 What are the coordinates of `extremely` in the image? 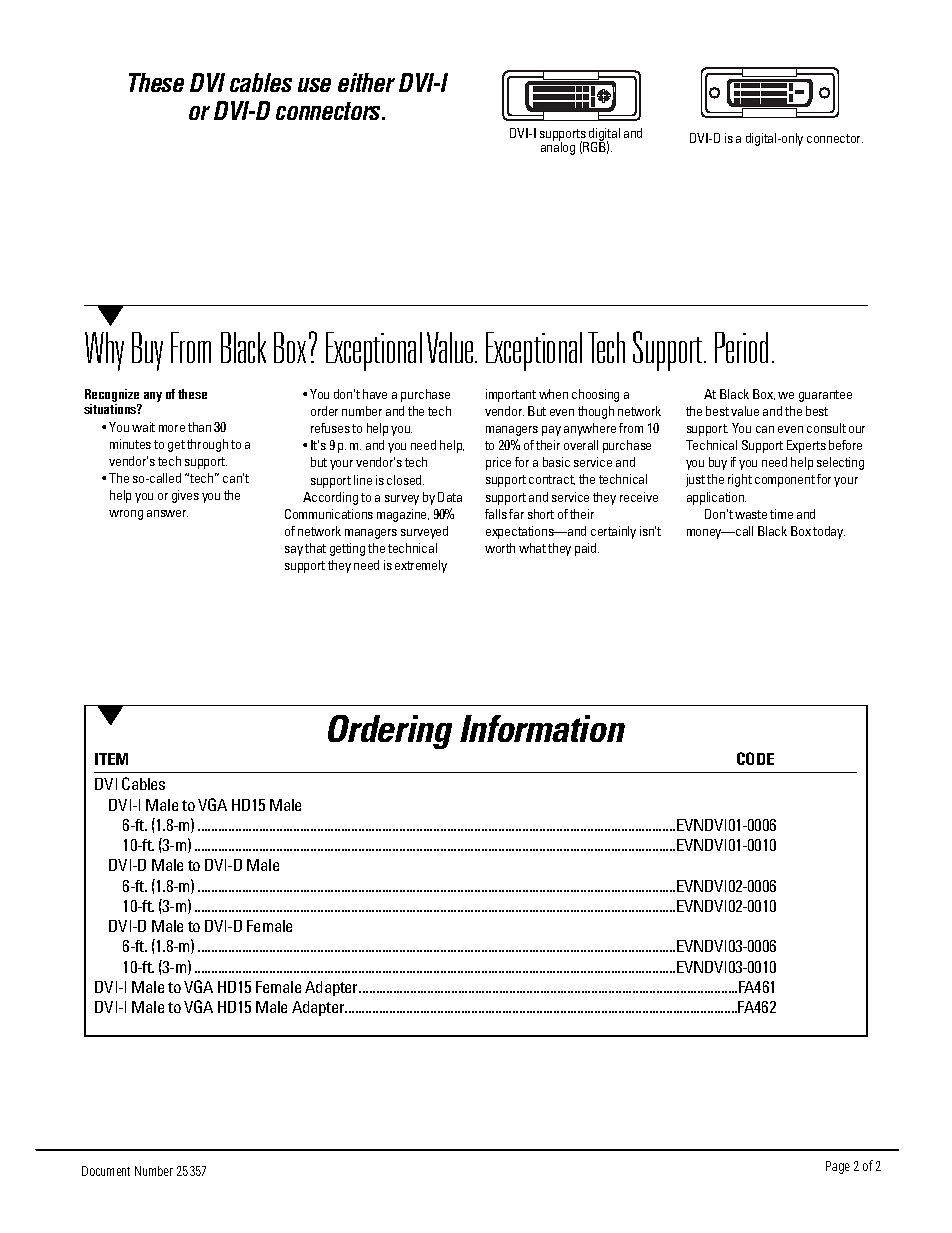 It's located at (421, 566).
